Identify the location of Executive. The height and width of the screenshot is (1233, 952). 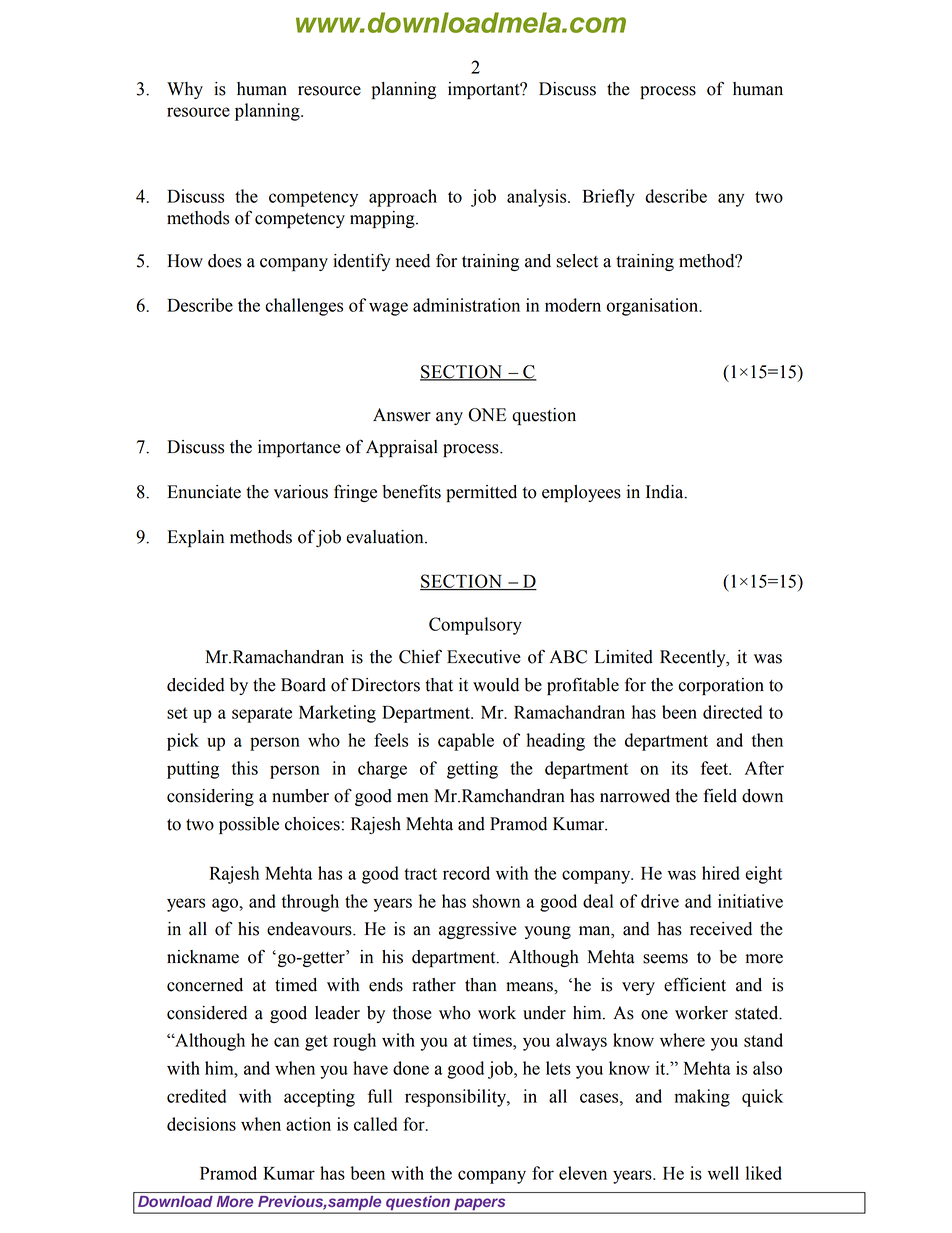
(484, 657).
